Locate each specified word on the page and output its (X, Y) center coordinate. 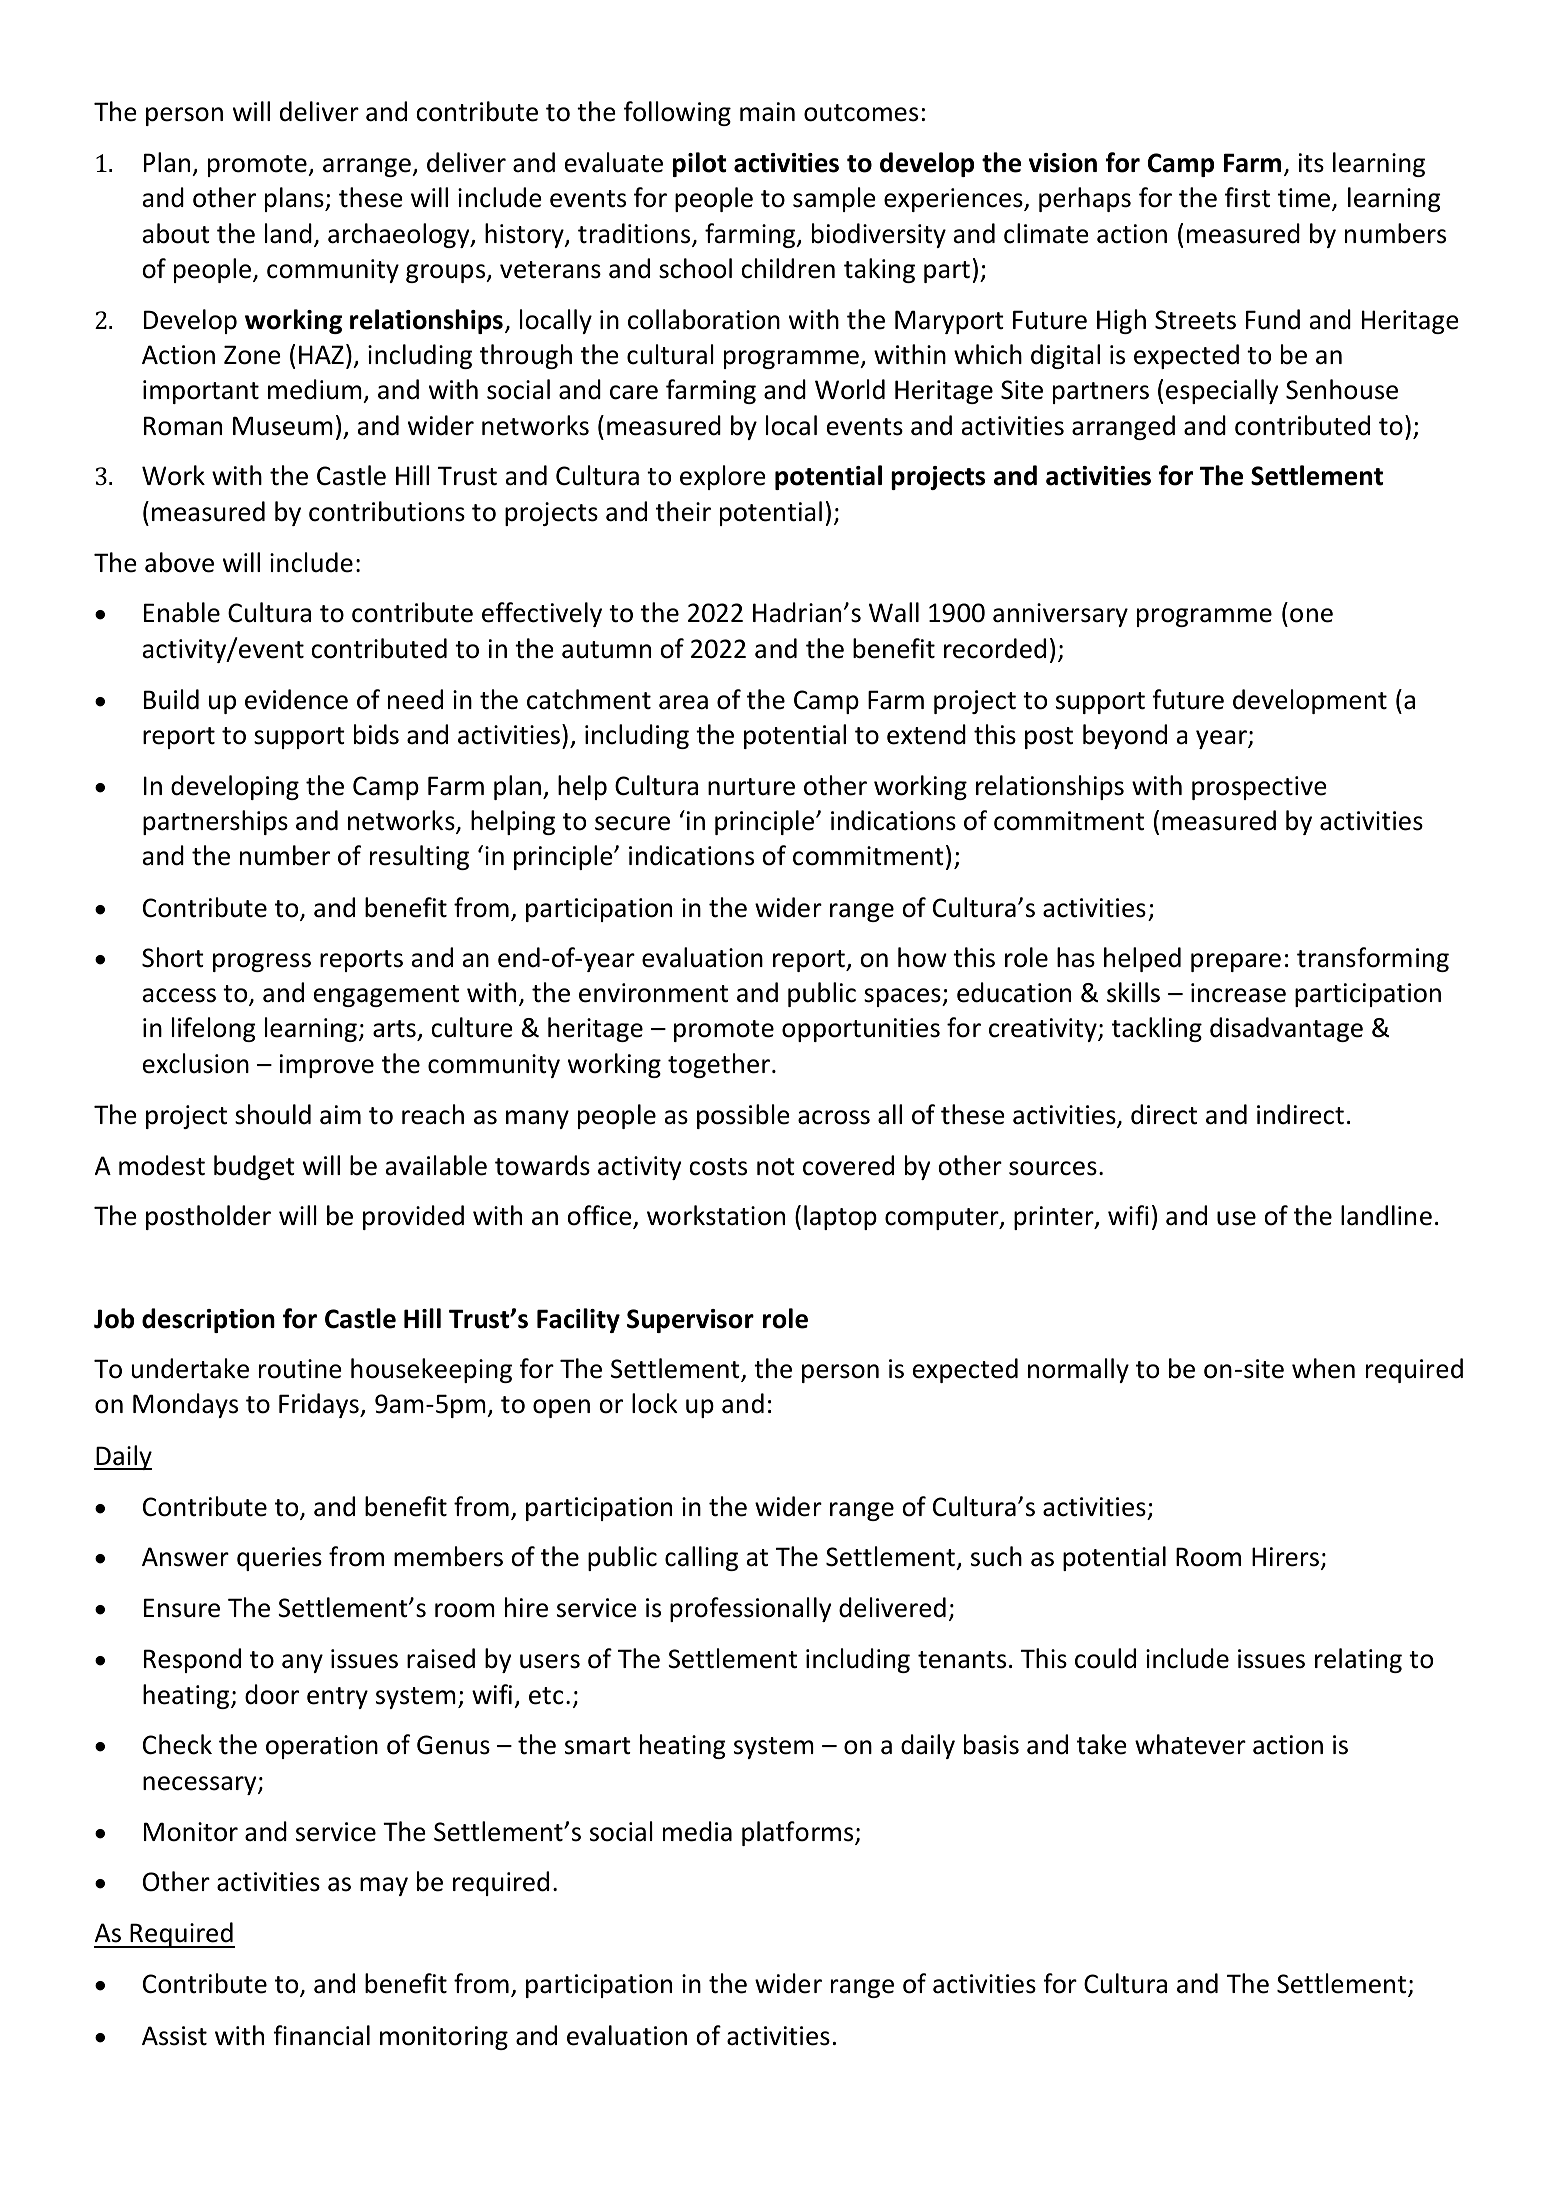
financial (321, 2035)
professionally (750, 1609)
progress (262, 962)
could (1105, 1658)
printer (1055, 1218)
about (176, 233)
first (1247, 197)
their (683, 511)
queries (279, 1559)
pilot (700, 164)
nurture (751, 787)
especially (1222, 391)
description (208, 1320)
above (179, 562)
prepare (1236, 962)
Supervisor (690, 1321)
